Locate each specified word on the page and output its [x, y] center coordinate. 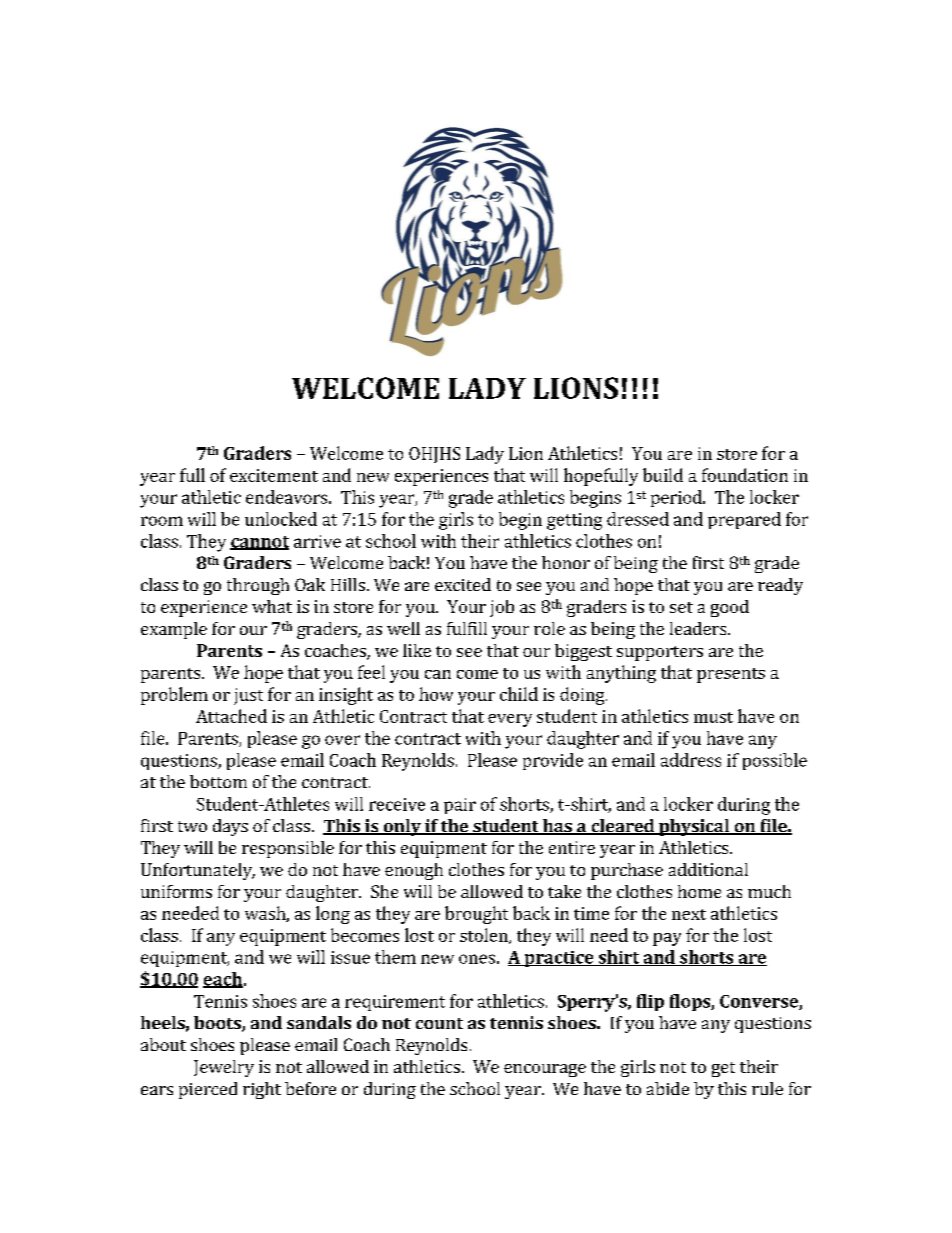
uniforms [176, 891]
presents [731, 675]
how [436, 694]
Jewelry [224, 1068]
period [677, 498]
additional [708, 869]
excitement [274, 475]
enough [414, 871]
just [248, 696]
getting [574, 521]
